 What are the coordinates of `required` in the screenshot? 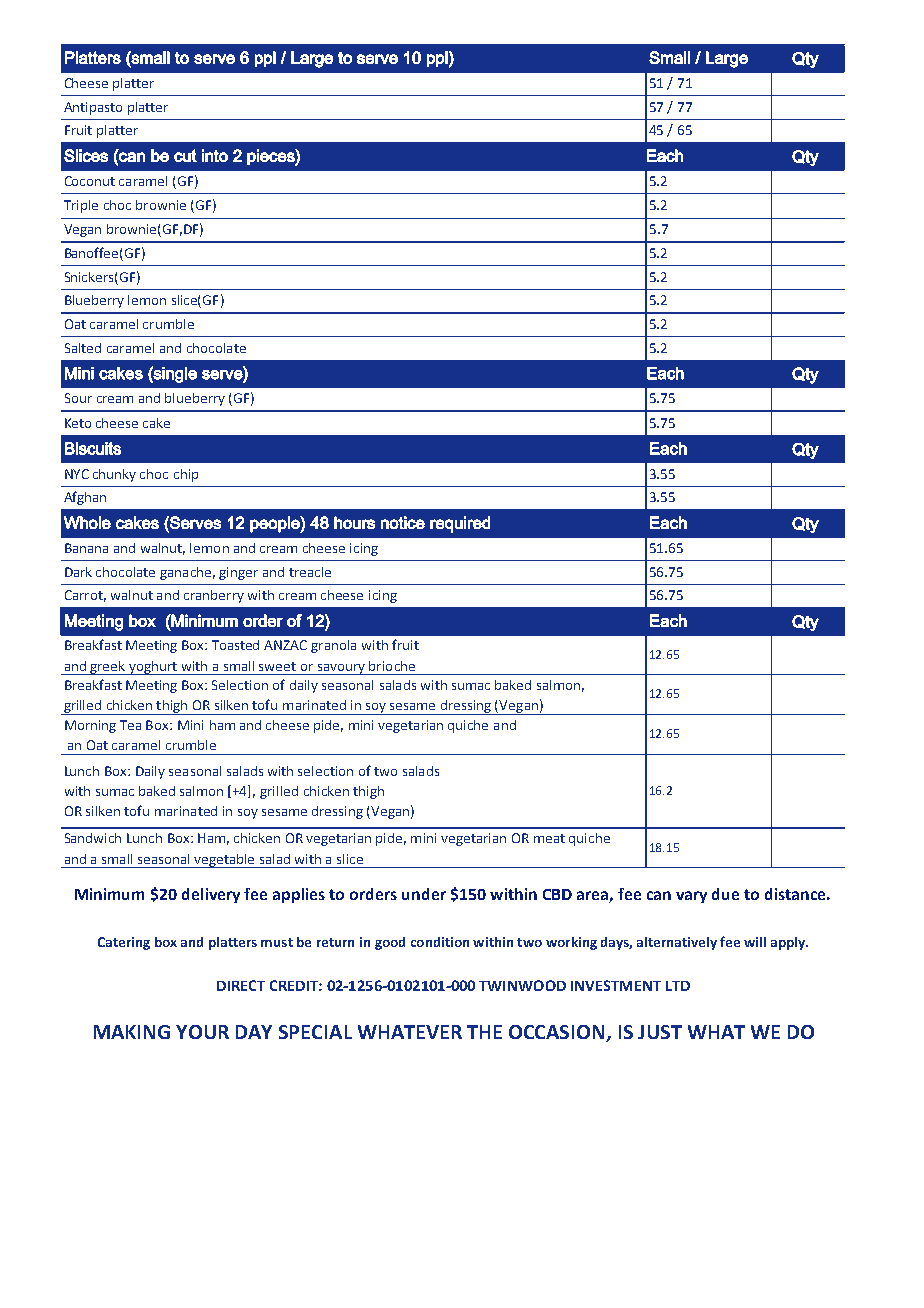 It's located at (460, 524).
